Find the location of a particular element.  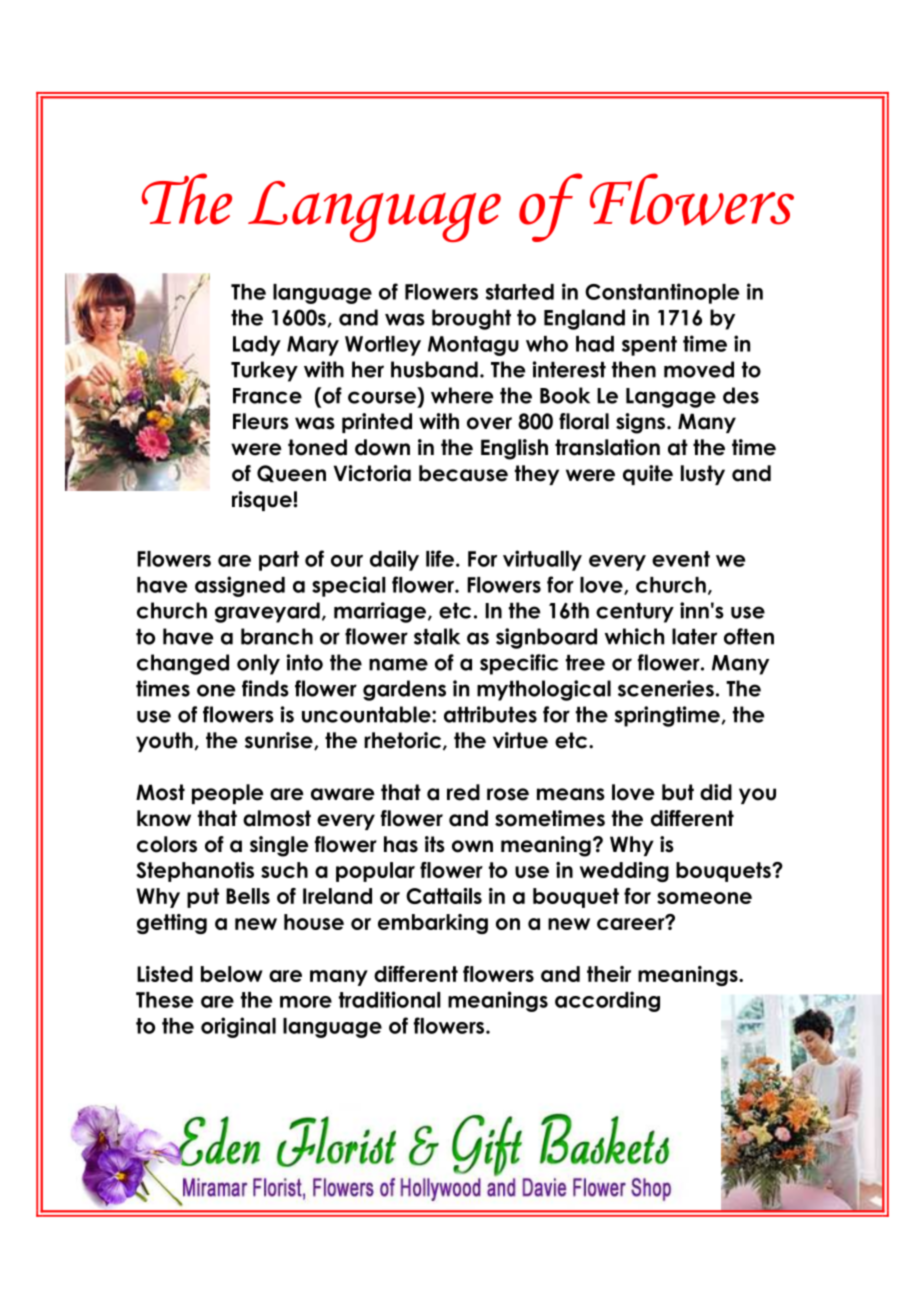

part is located at coordinates (279, 561).
